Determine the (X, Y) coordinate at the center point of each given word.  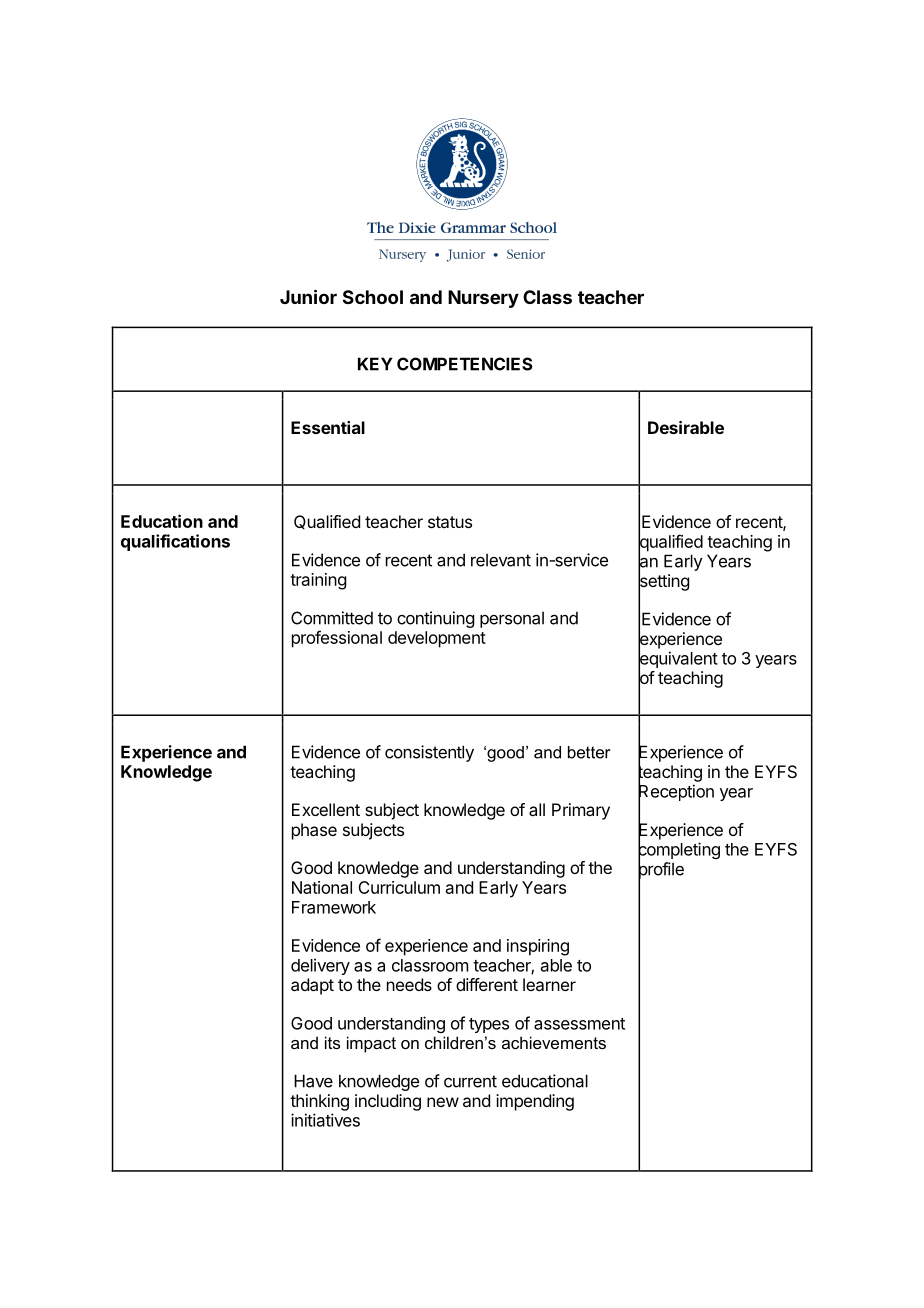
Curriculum (399, 887)
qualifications (175, 542)
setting (663, 582)
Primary (581, 811)
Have (313, 1081)
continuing (435, 619)
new (443, 1102)
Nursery (483, 299)
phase (314, 831)
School (373, 297)
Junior (308, 296)
